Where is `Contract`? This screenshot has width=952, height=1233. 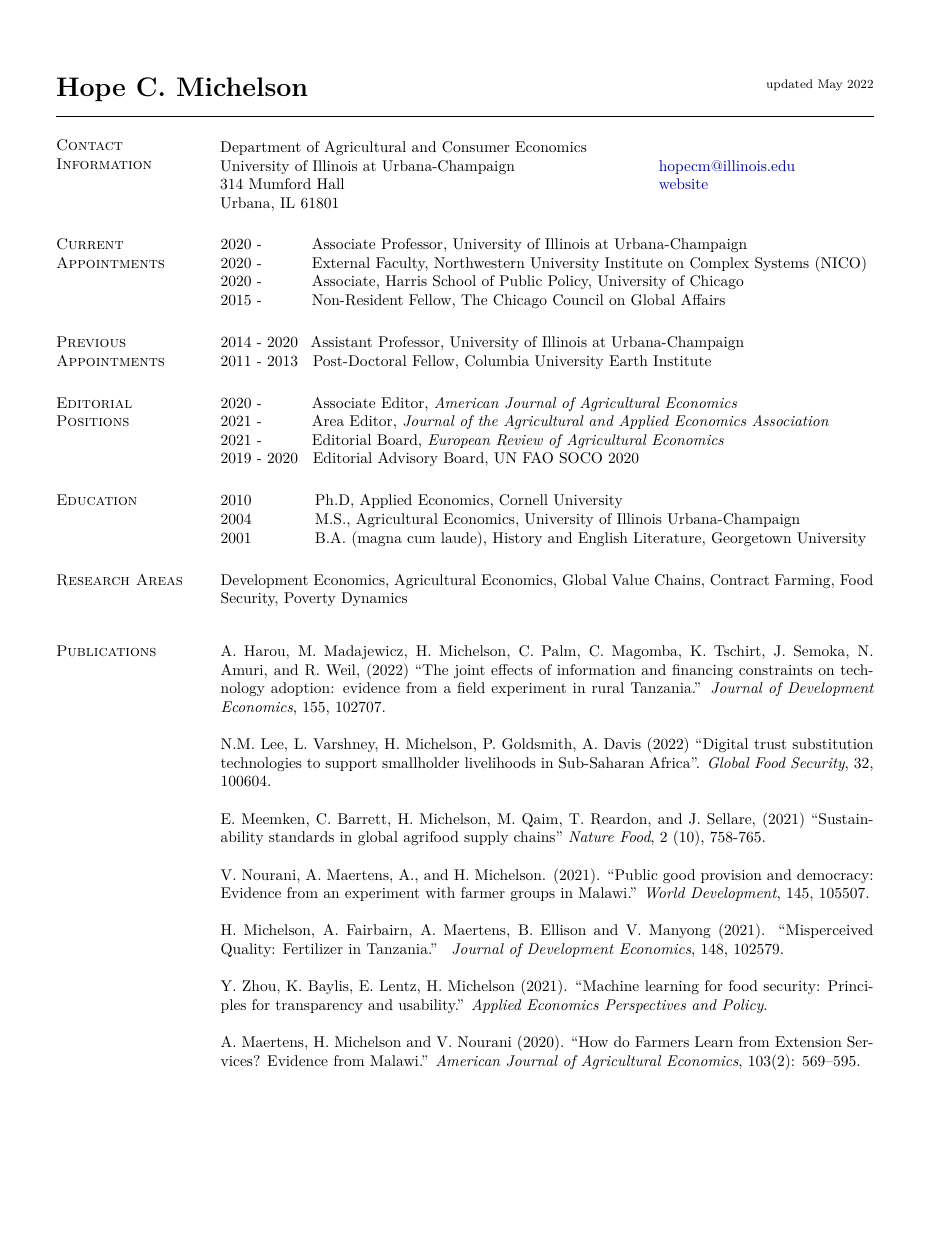 Contract is located at coordinates (739, 580).
